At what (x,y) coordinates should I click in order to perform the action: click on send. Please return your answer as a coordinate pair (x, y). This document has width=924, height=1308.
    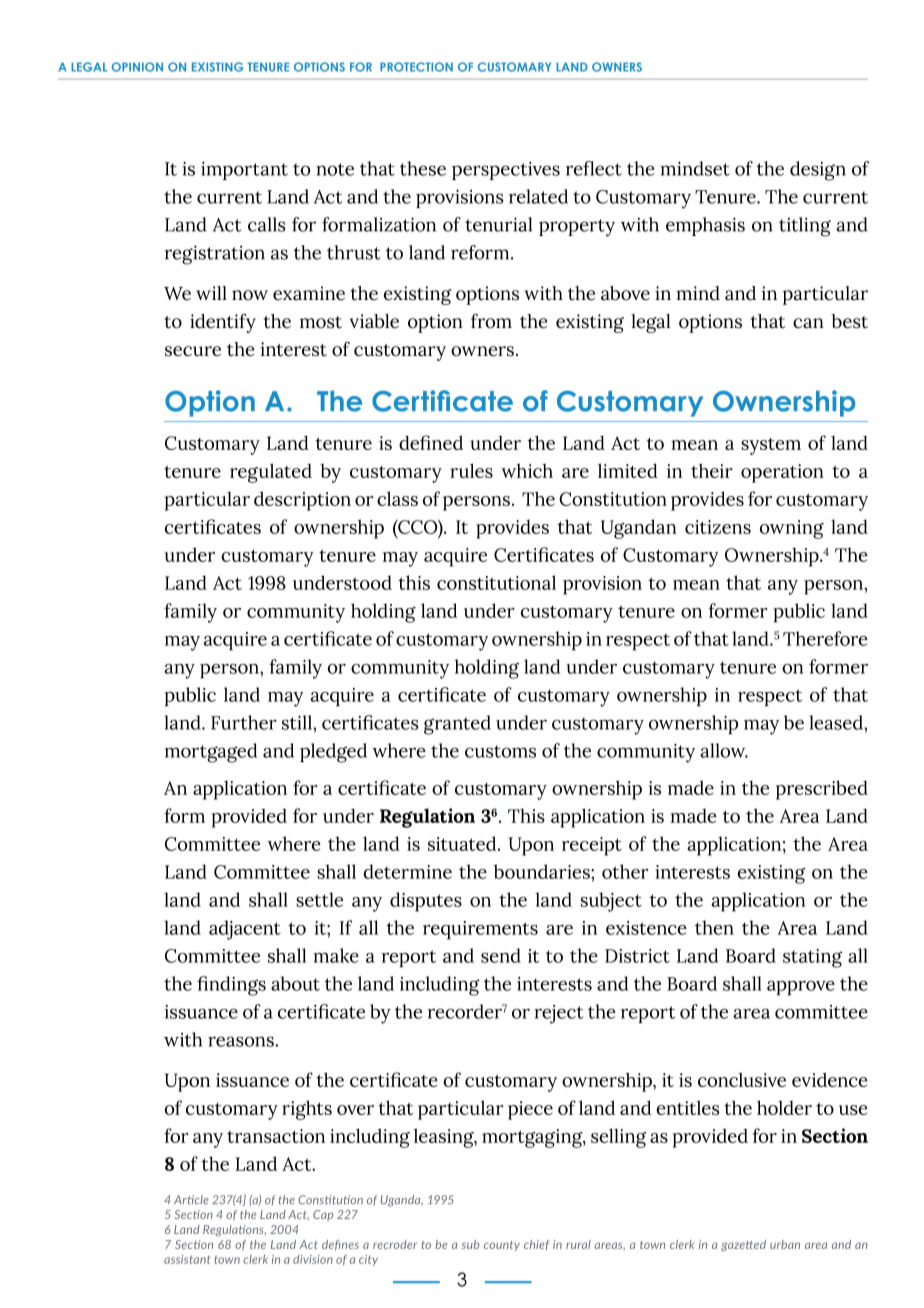
    Looking at the image, I should click on (501, 955).
